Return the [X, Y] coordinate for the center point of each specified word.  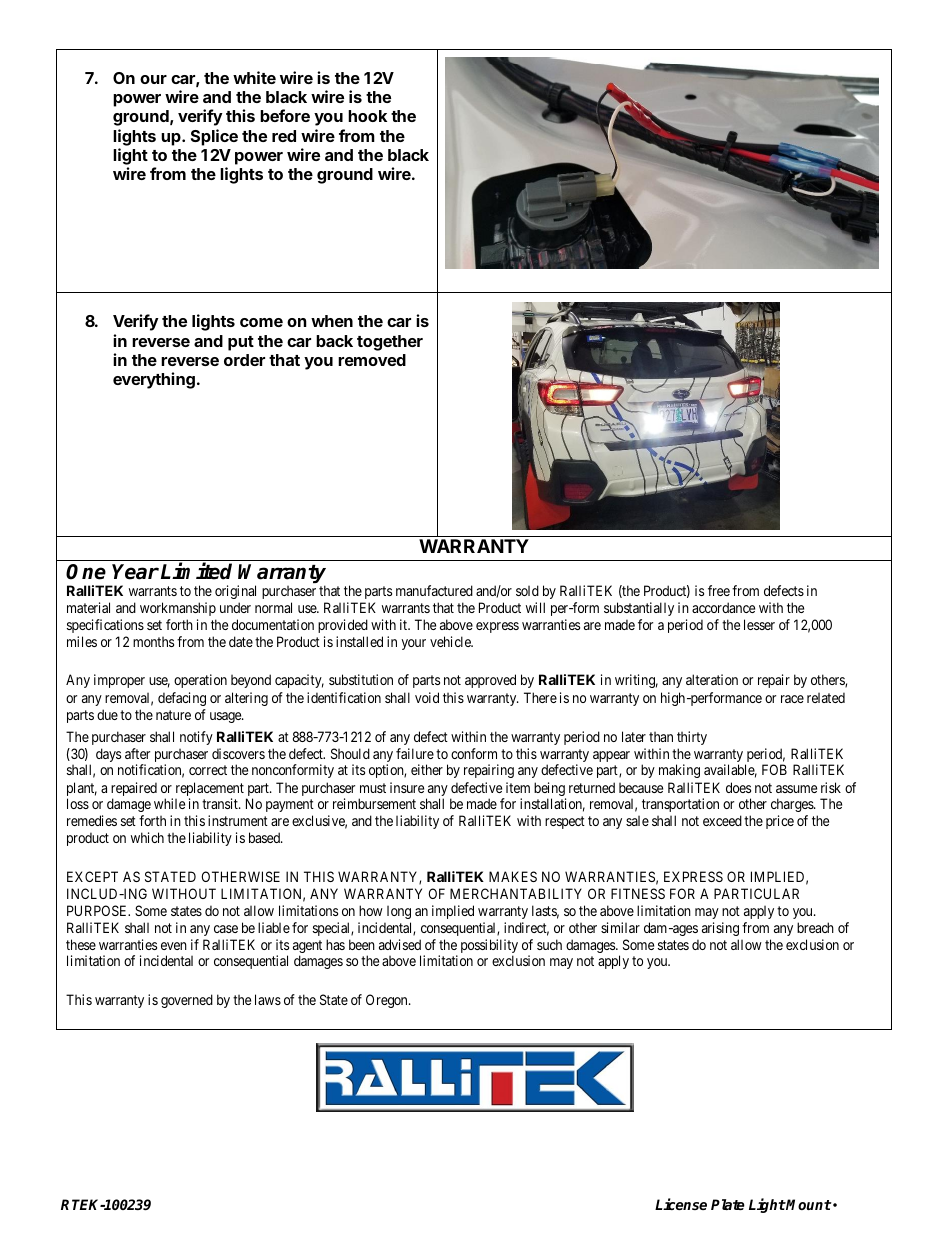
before [285, 115]
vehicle [451, 641]
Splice [214, 137]
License [681, 1204]
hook [367, 116]
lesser [759, 624]
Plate [728, 1204]
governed [187, 1001]
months [153, 642]
